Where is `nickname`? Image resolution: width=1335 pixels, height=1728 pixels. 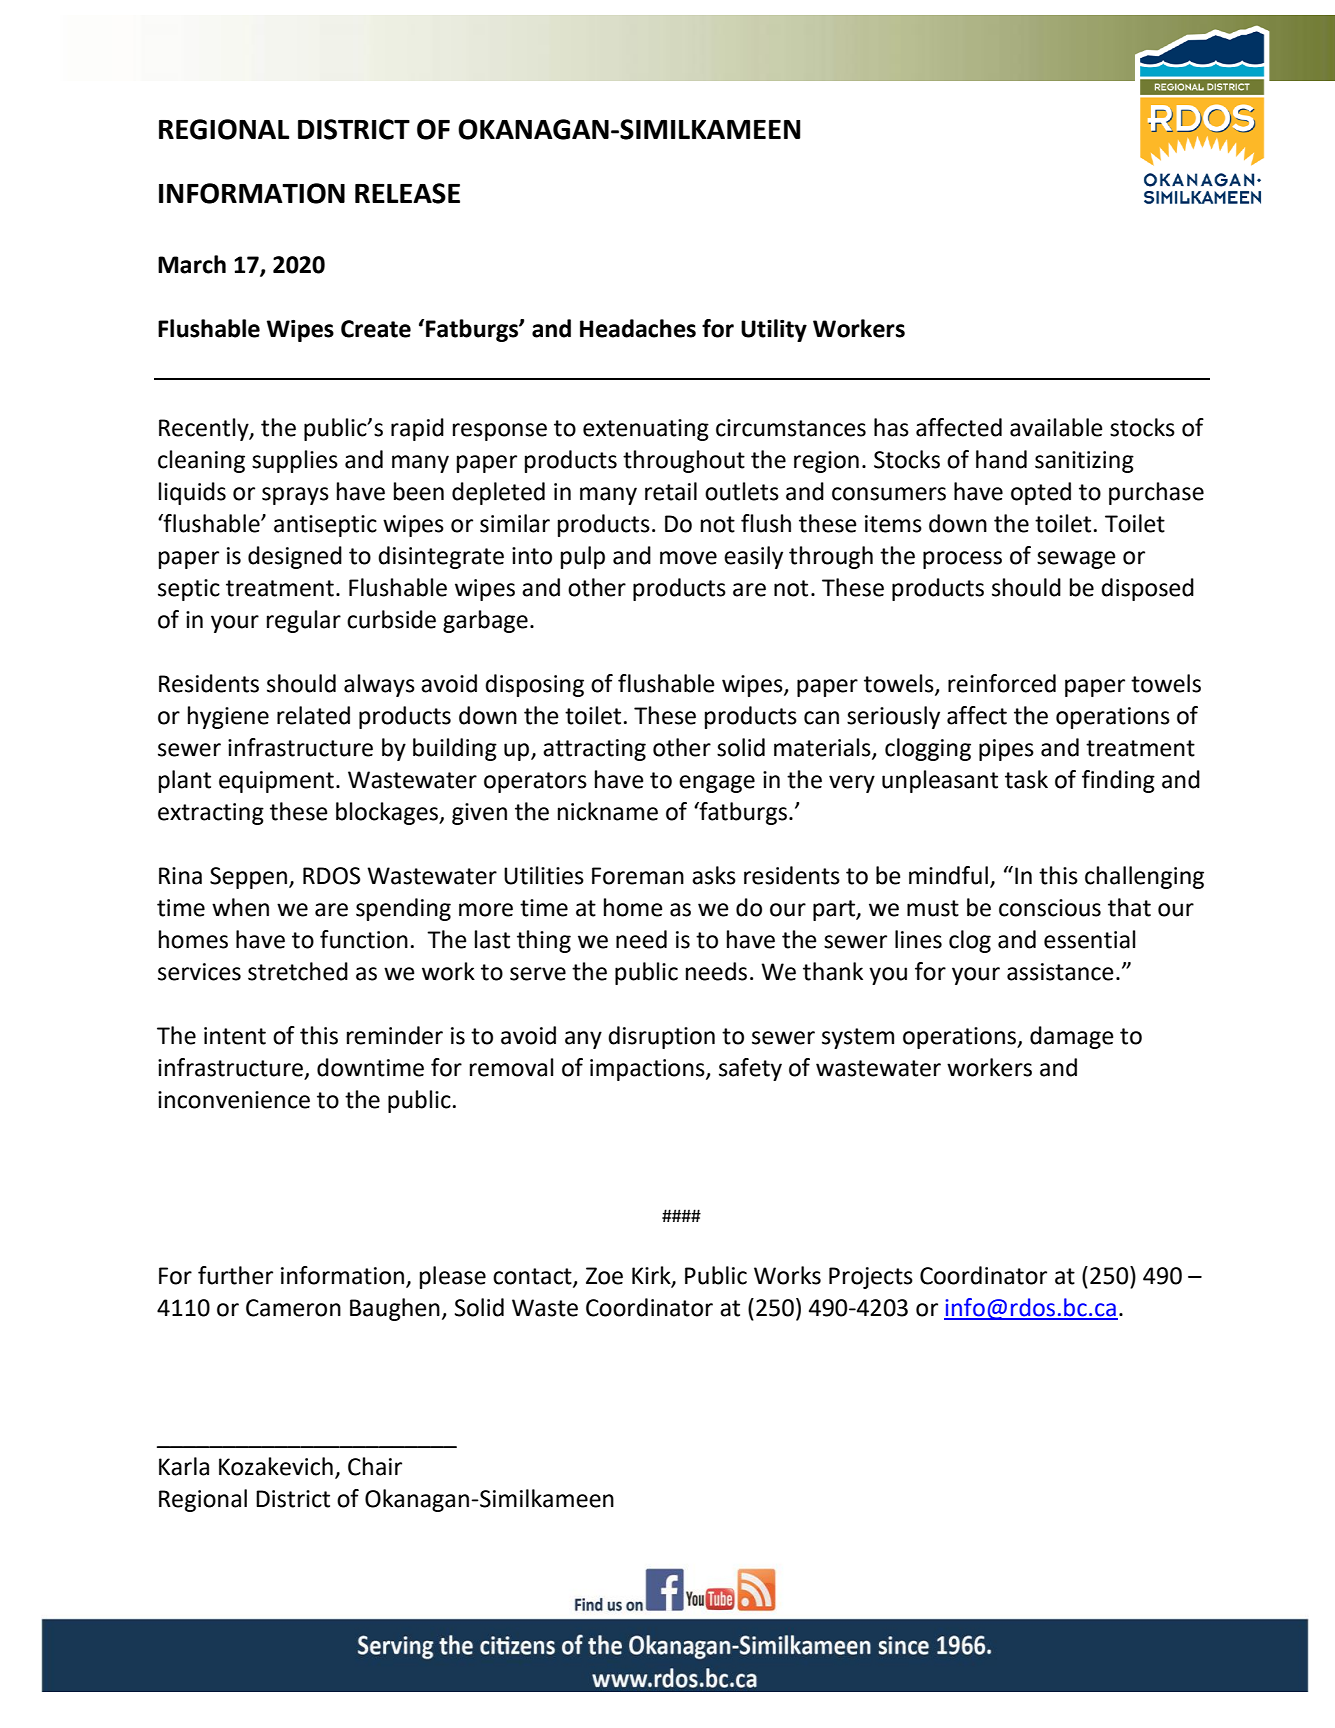 nickname is located at coordinates (608, 811).
